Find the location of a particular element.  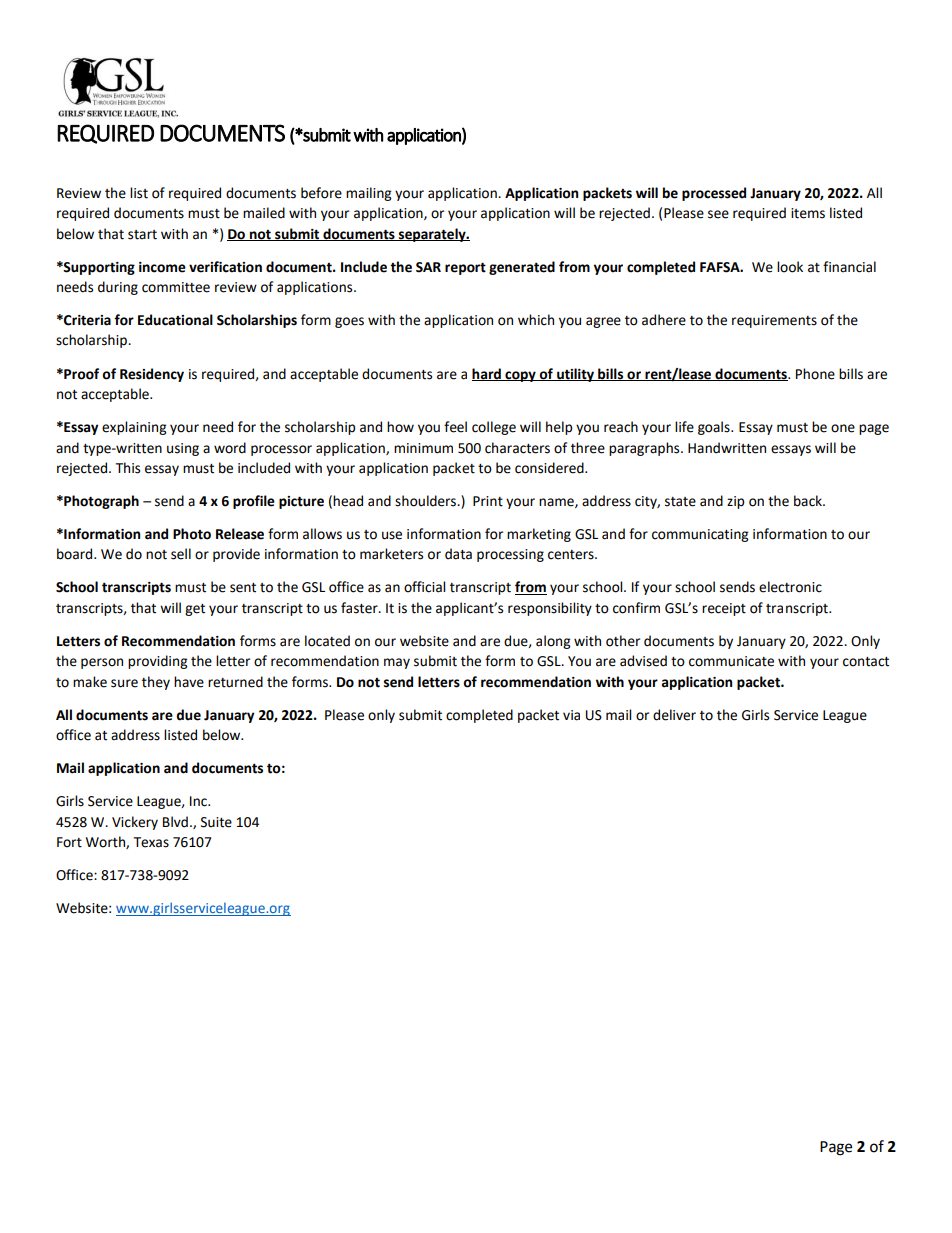

Residency is located at coordinates (152, 375).
